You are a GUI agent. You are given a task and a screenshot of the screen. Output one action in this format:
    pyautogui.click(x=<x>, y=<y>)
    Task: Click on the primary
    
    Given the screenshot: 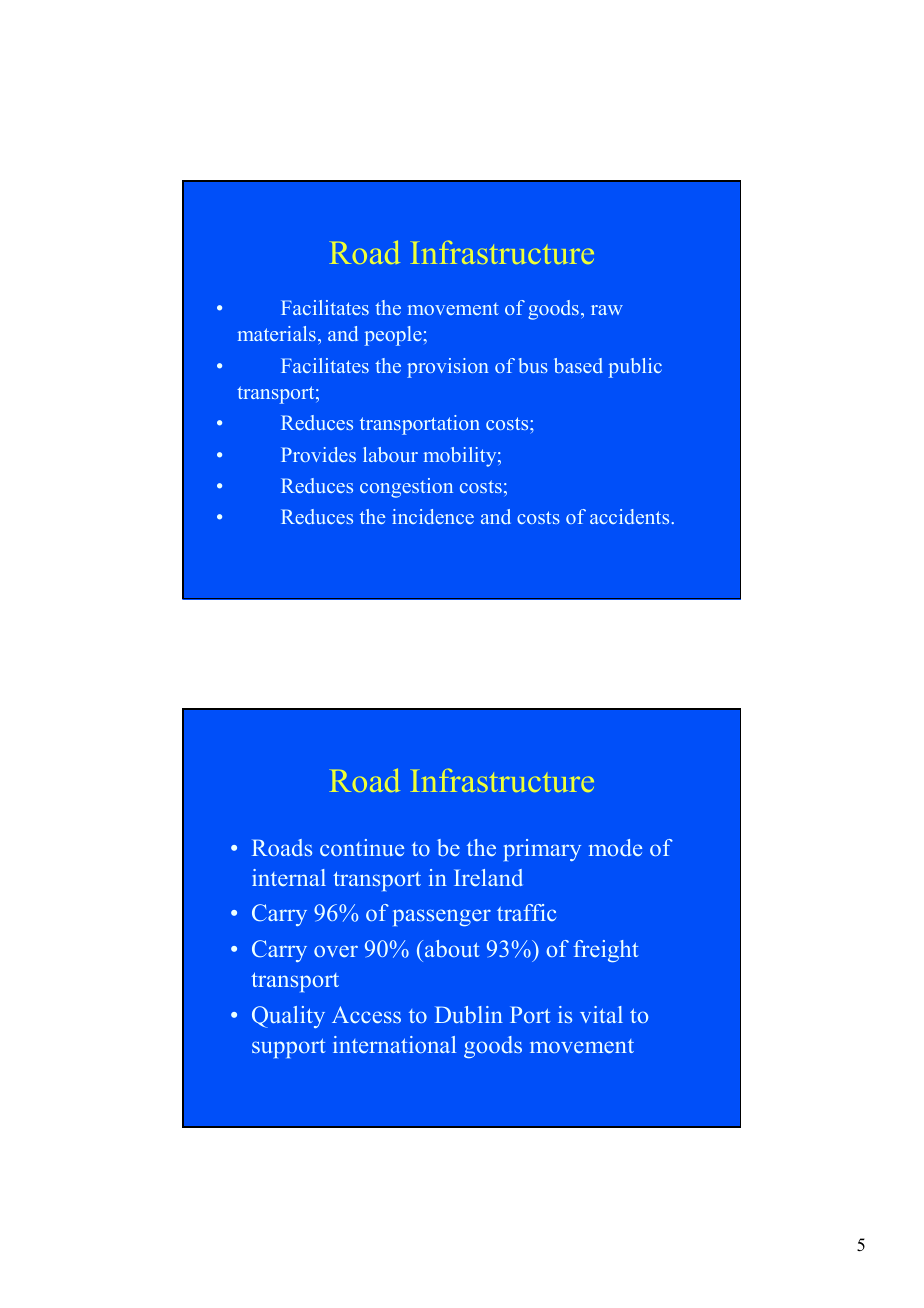 What is the action you would take?
    pyautogui.click(x=542, y=850)
